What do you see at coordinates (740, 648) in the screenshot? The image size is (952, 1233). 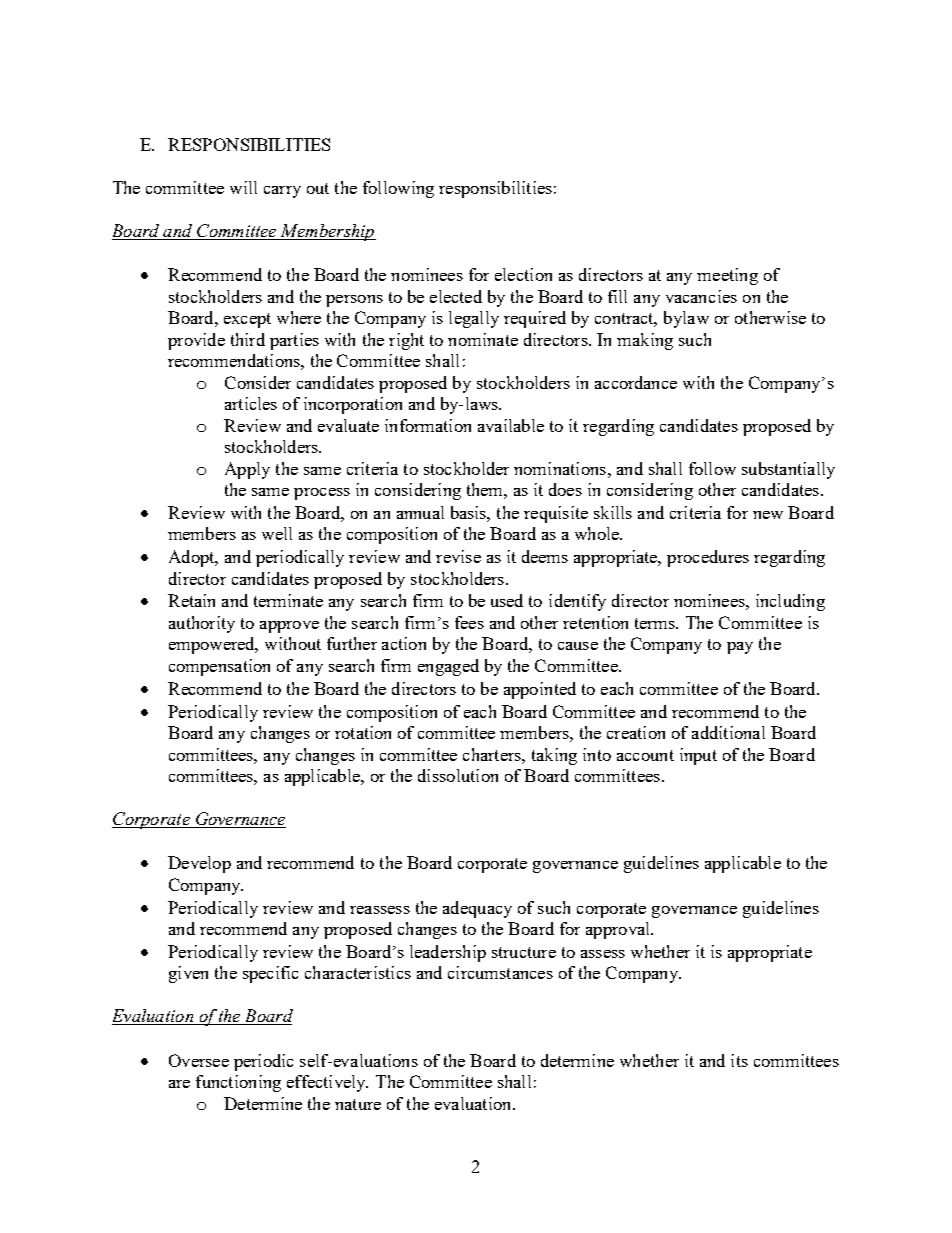 I see `pay` at bounding box center [740, 648].
